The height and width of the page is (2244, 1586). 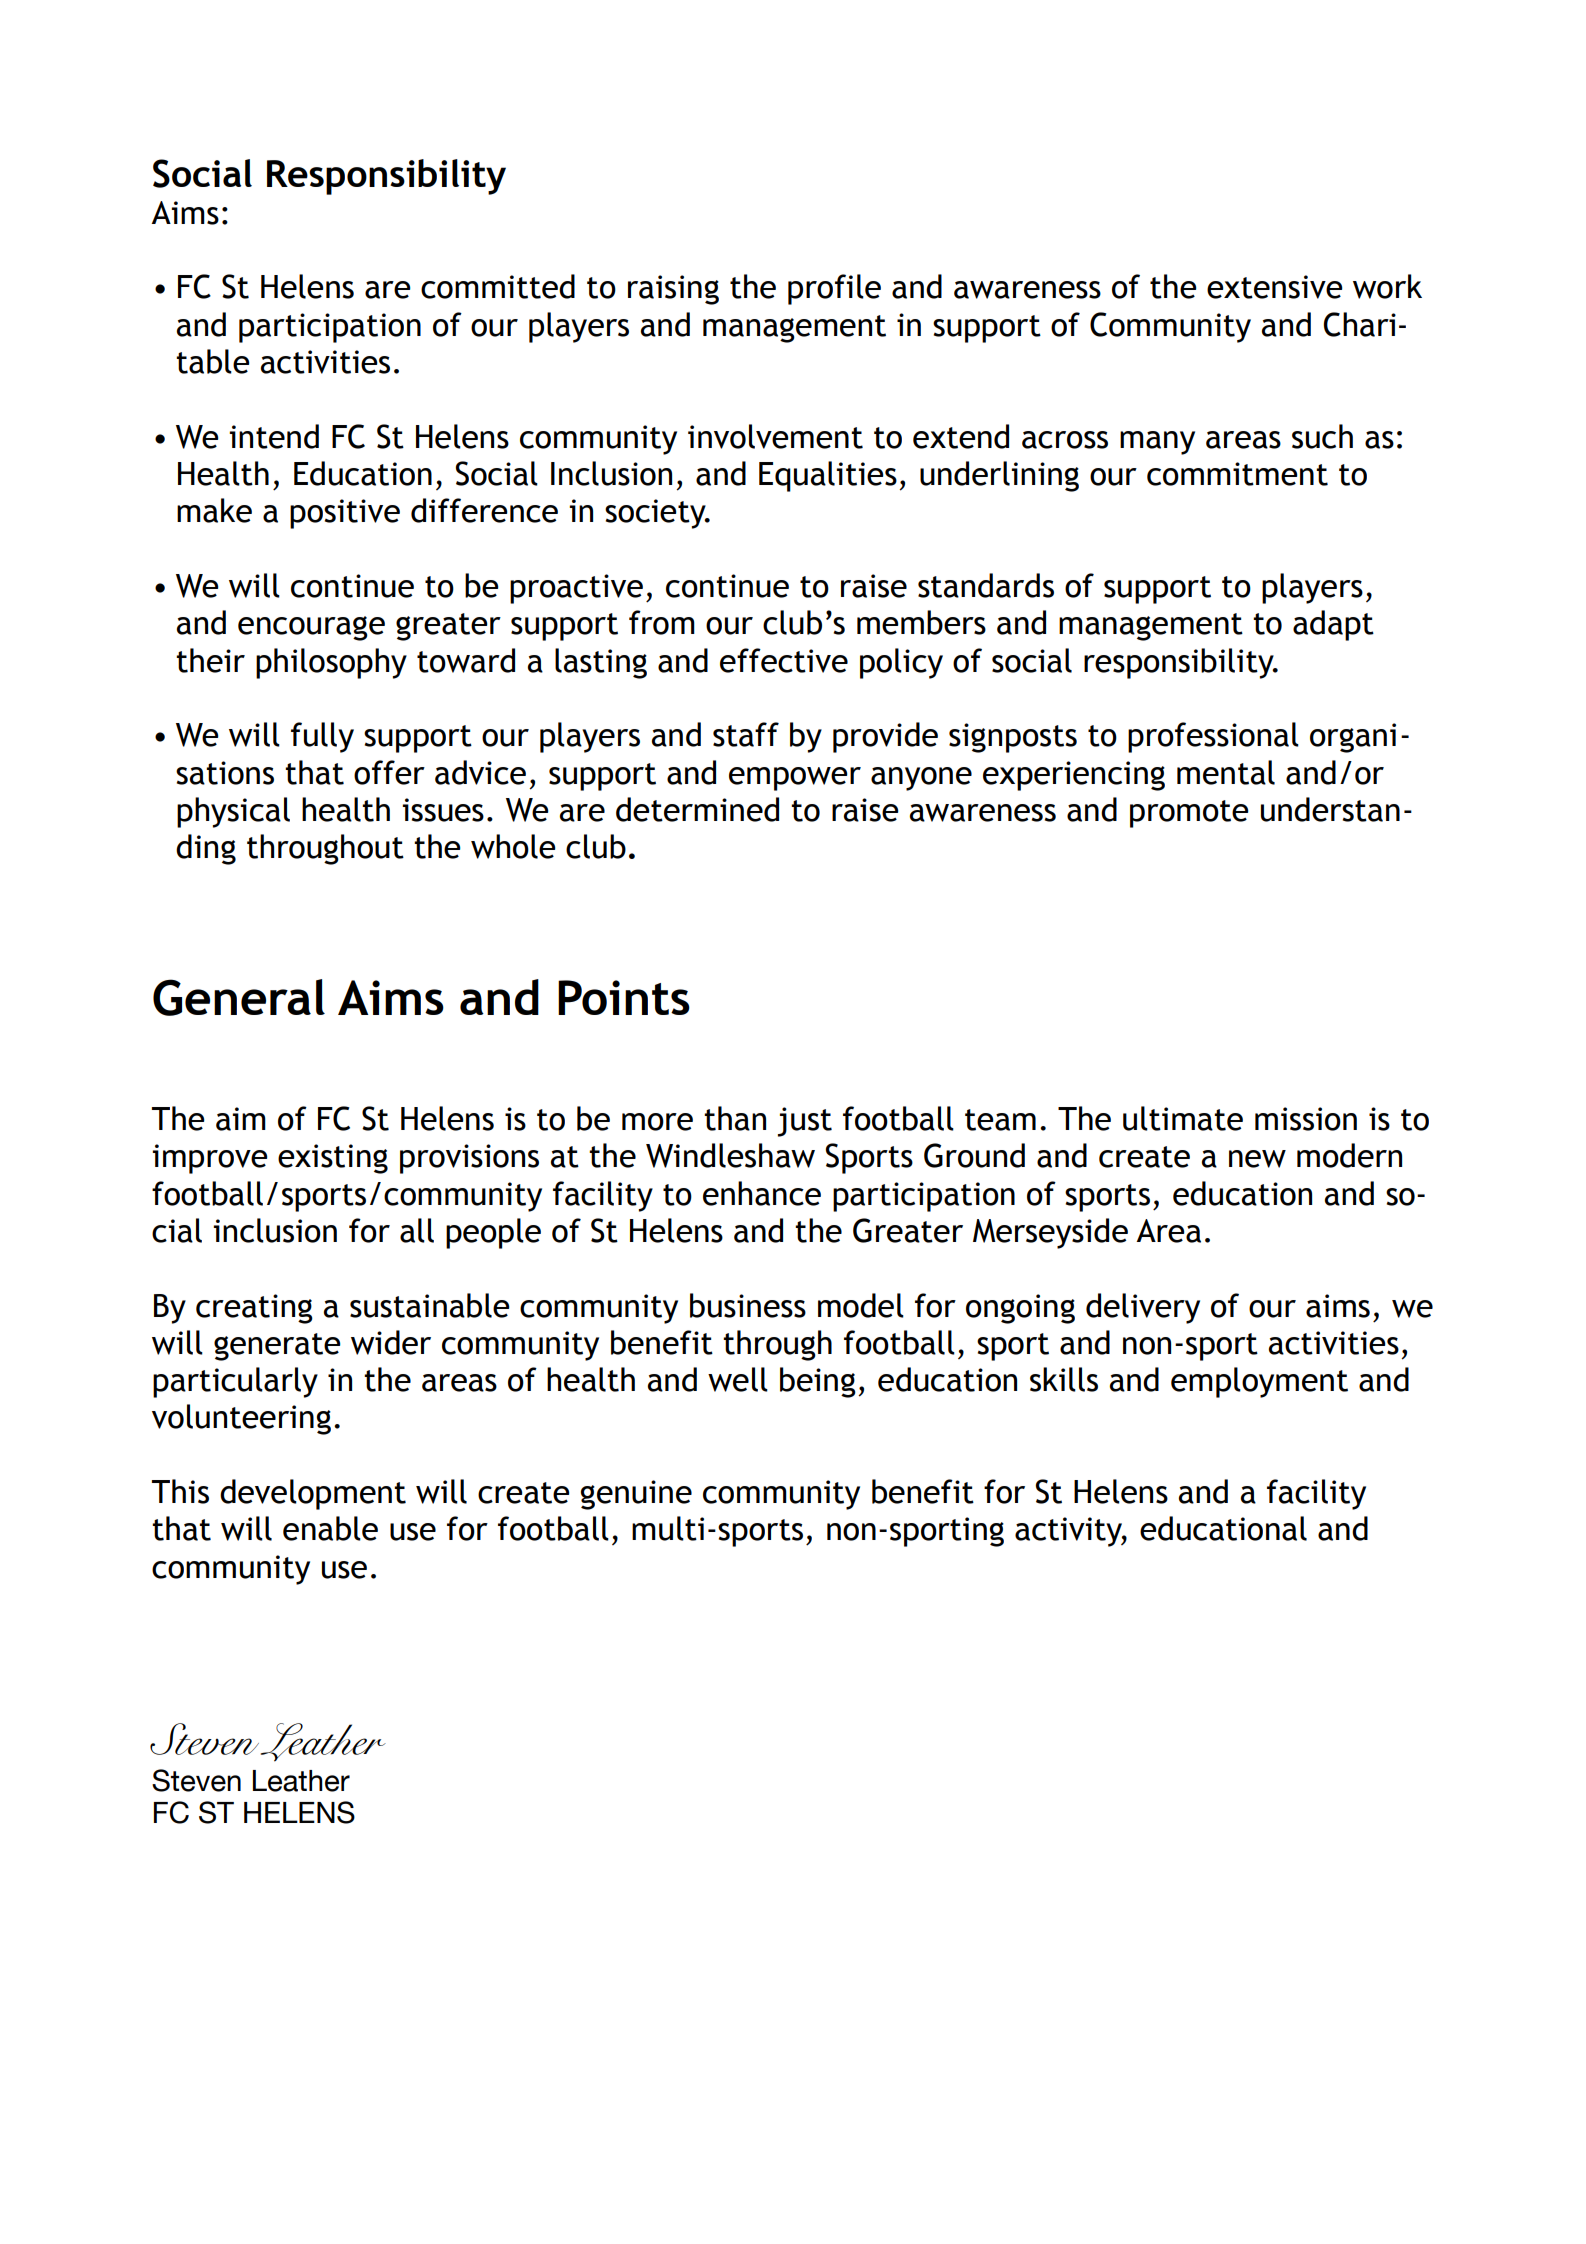 What do you see at coordinates (333, 1159) in the page?
I see `existing` at bounding box center [333, 1159].
